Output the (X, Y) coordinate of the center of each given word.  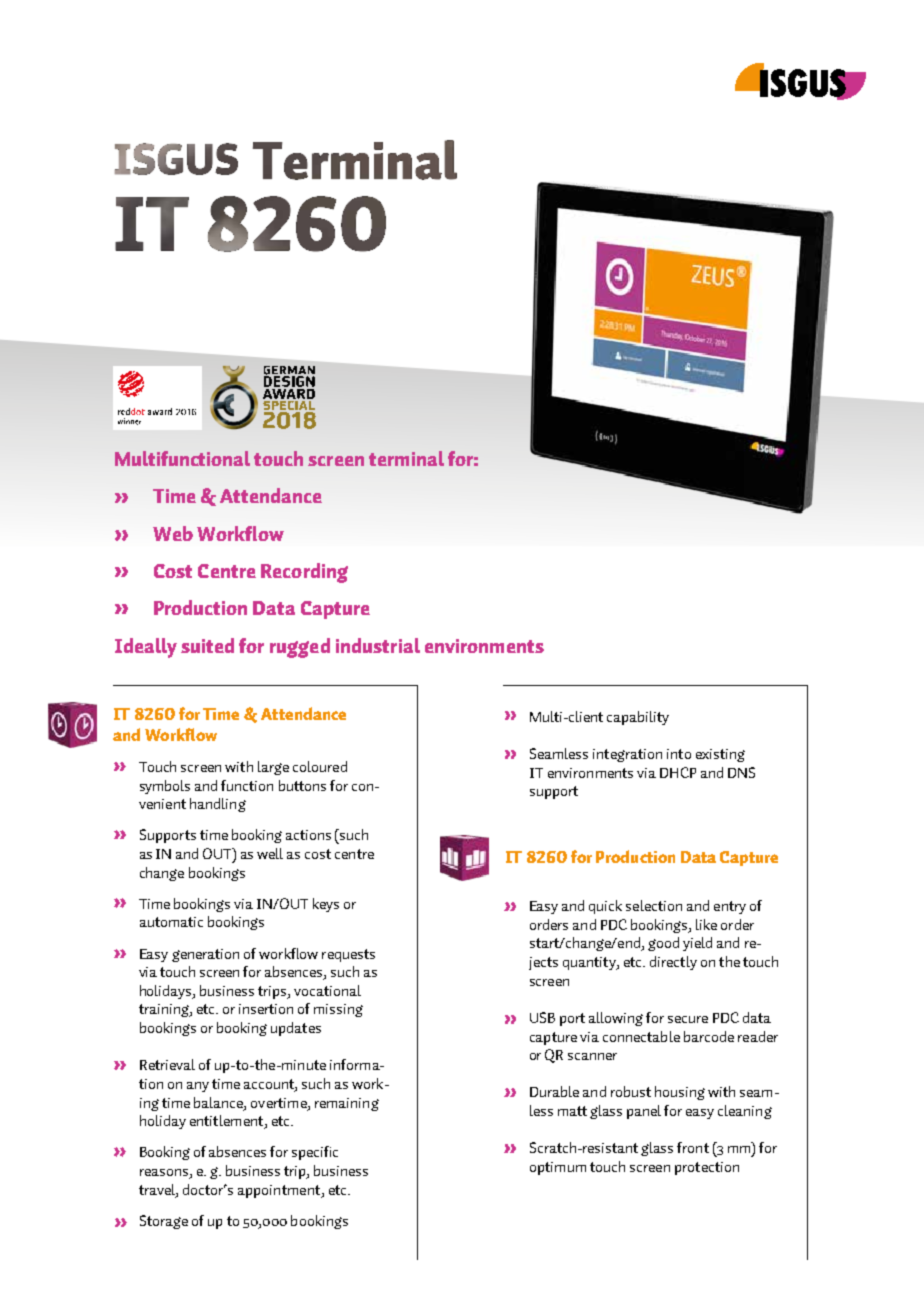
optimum (558, 1168)
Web (173, 533)
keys (326, 905)
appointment (280, 1191)
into (679, 754)
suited (207, 645)
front (693, 1147)
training (165, 1010)
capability (638, 718)
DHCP (678, 772)
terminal (406, 458)
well (270, 853)
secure (688, 1019)
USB (542, 1017)
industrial (378, 645)
